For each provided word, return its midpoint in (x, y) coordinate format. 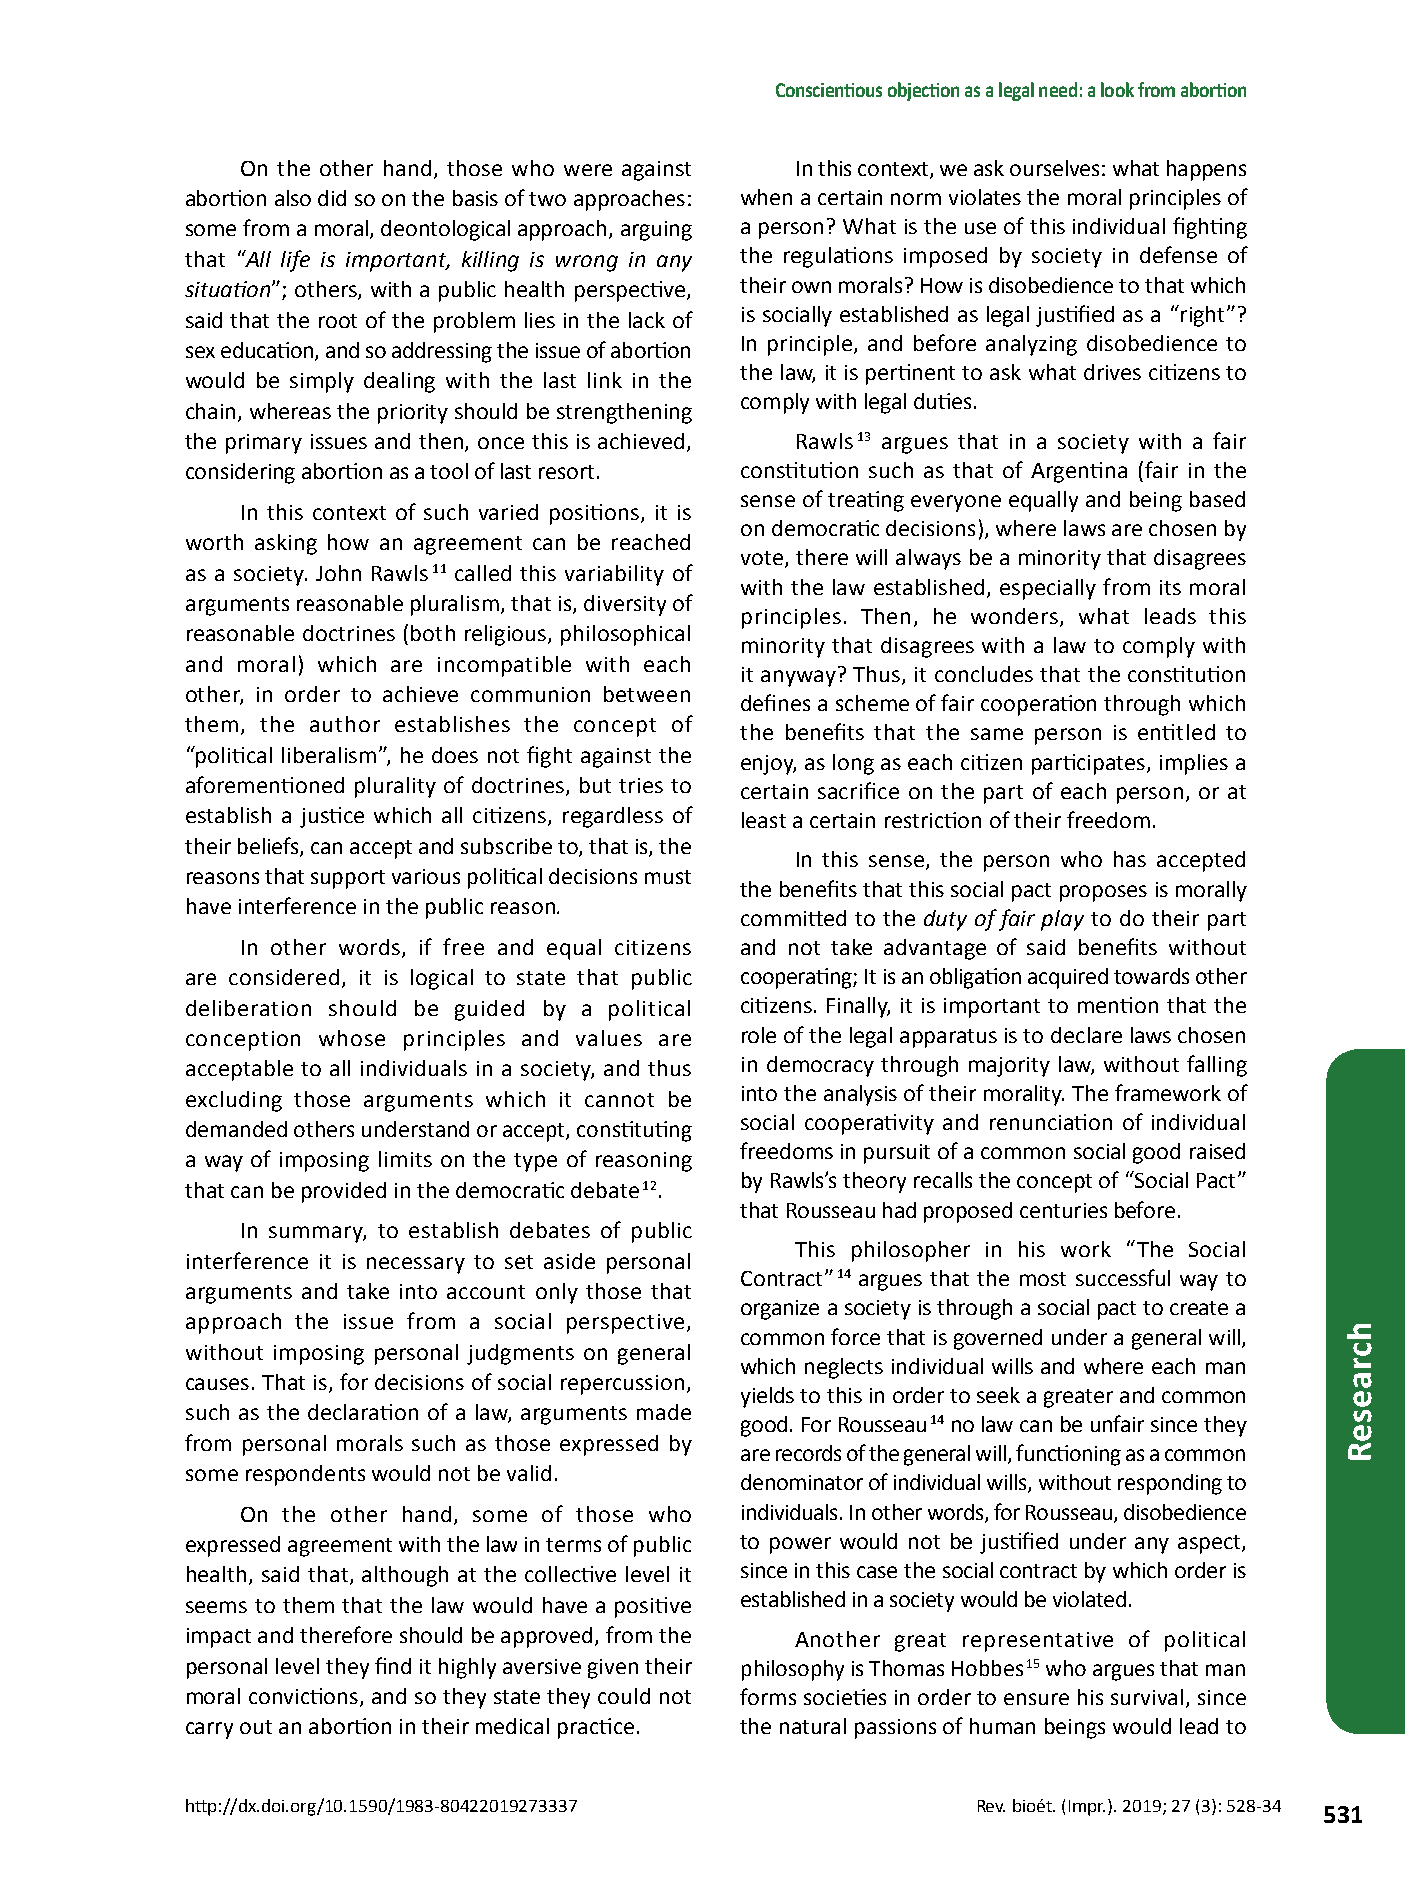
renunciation (1051, 1122)
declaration (363, 1412)
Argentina (1079, 472)
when (766, 197)
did (332, 198)
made (664, 1412)
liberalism (329, 755)
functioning (1068, 1455)
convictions (305, 1697)
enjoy (768, 765)
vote (762, 558)
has (1130, 859)
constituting (634, 1131)
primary (264, 444)
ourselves (1054, 168)
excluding (234, 1101)
